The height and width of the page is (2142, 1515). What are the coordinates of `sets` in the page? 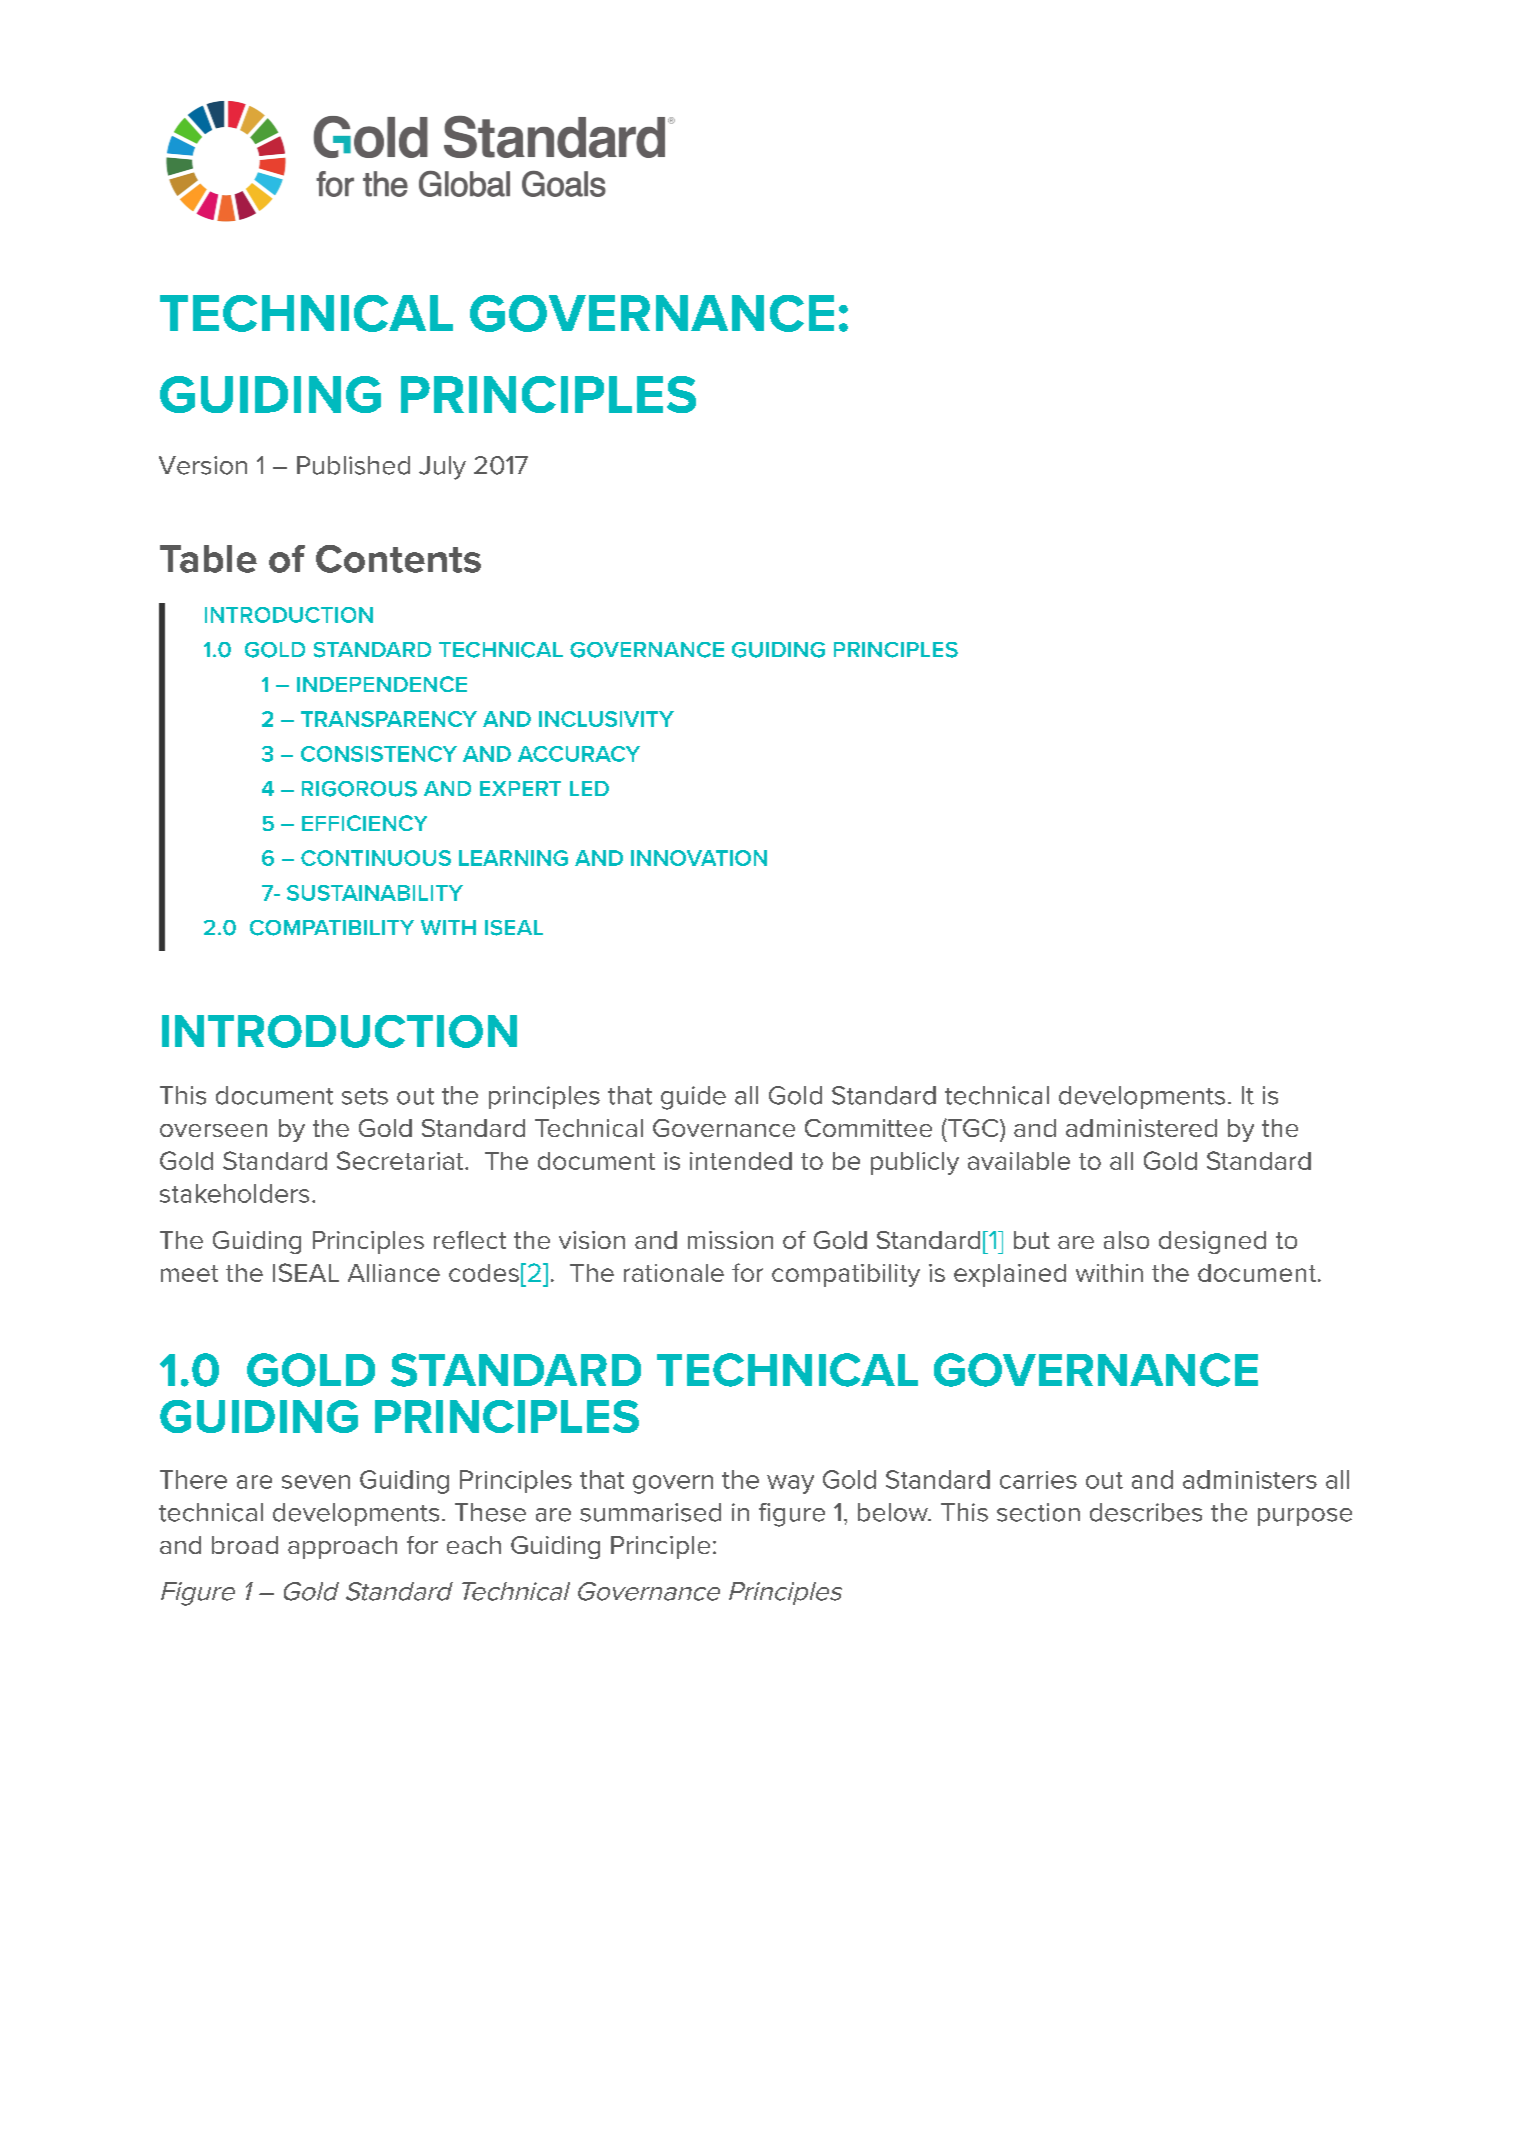 It's located at (365, 1096).
